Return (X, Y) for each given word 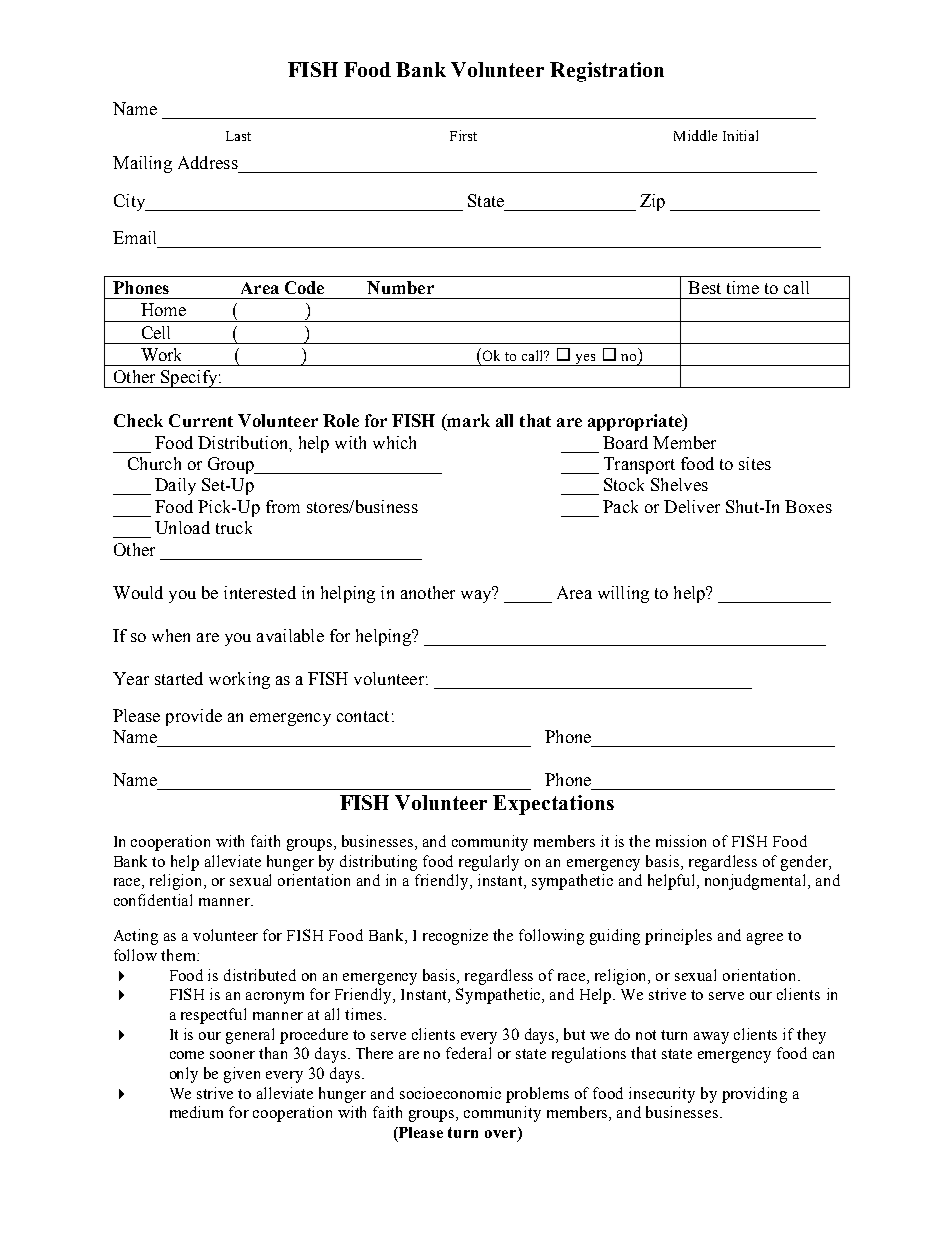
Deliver (692, 506)
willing (623, 594)
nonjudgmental (757, 882)
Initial (740, 135)
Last (238, 136)
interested (260, 592)
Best (704, 287)
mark (467, 420)
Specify (189, 379)
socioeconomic (450, 1093)
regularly (489, 863)
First (463, 135)
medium (196, 1112)
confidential (153, 900)
